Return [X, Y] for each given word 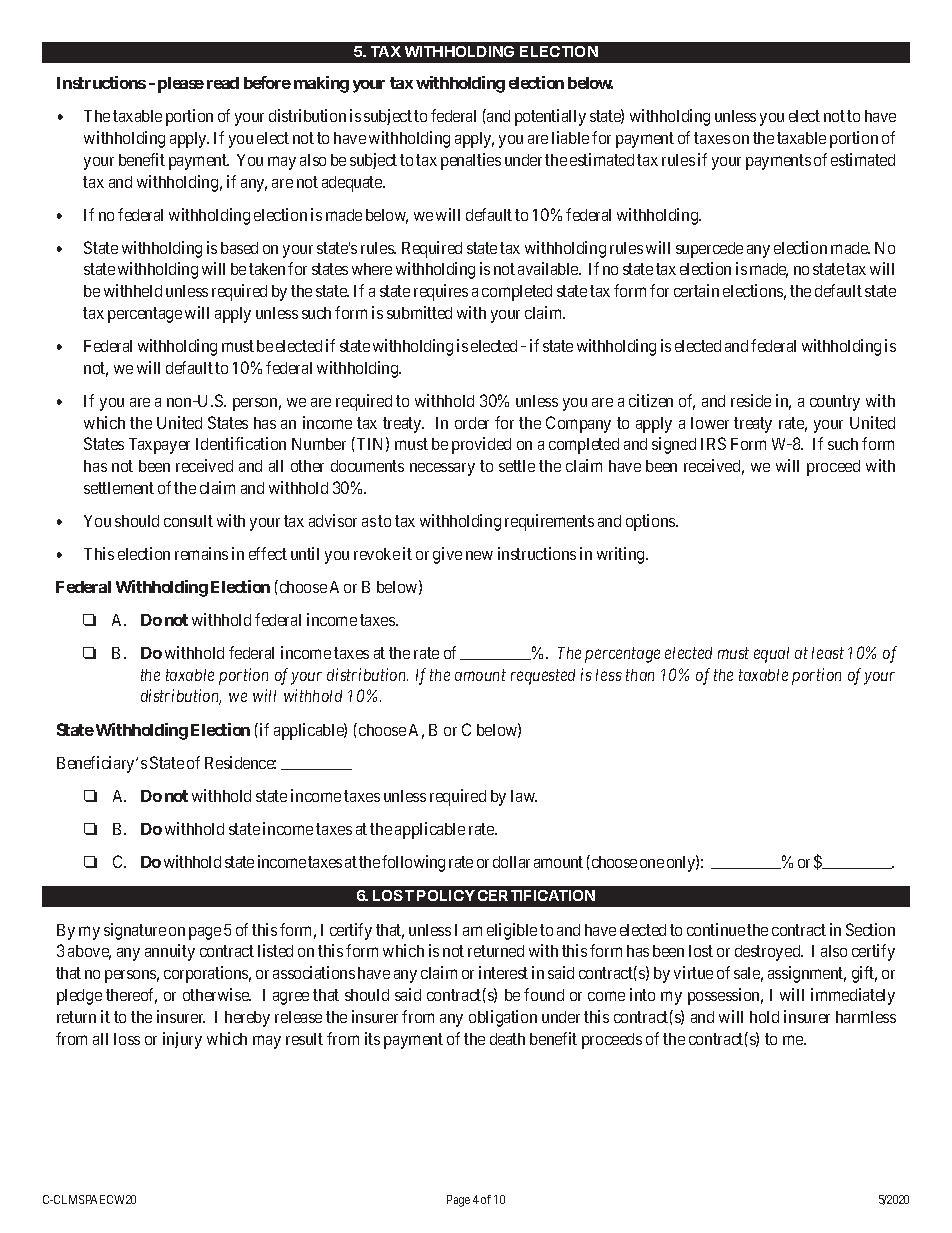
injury [182, 1040]
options [651, 522]
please [181, 85]
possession [725, 996]
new [479, 555]
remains [201, 553]
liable [570, 137]
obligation [503, 1018]
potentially [550, 117]
